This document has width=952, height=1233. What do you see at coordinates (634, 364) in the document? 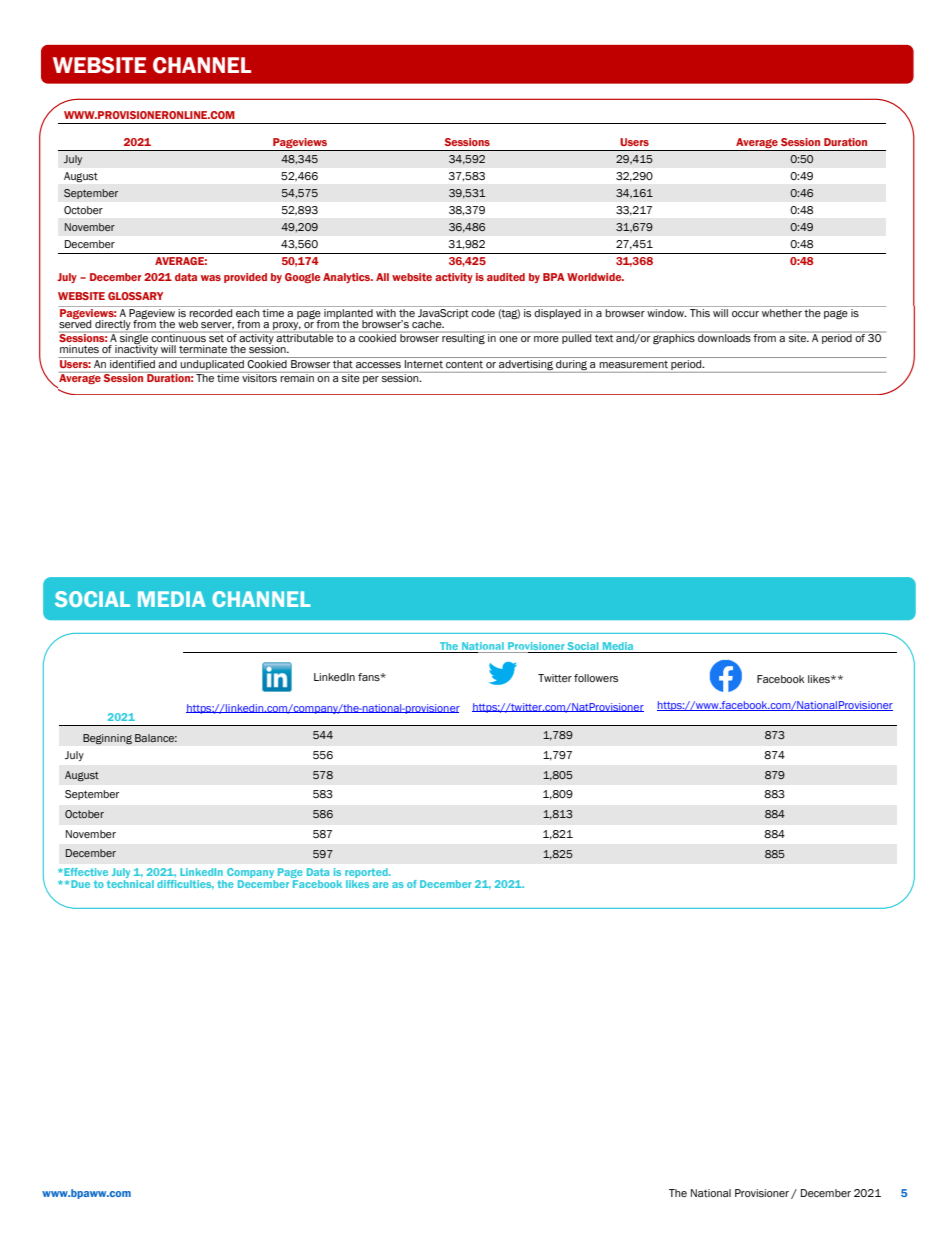
I see `measurement` at bounding box center [634, 364].
